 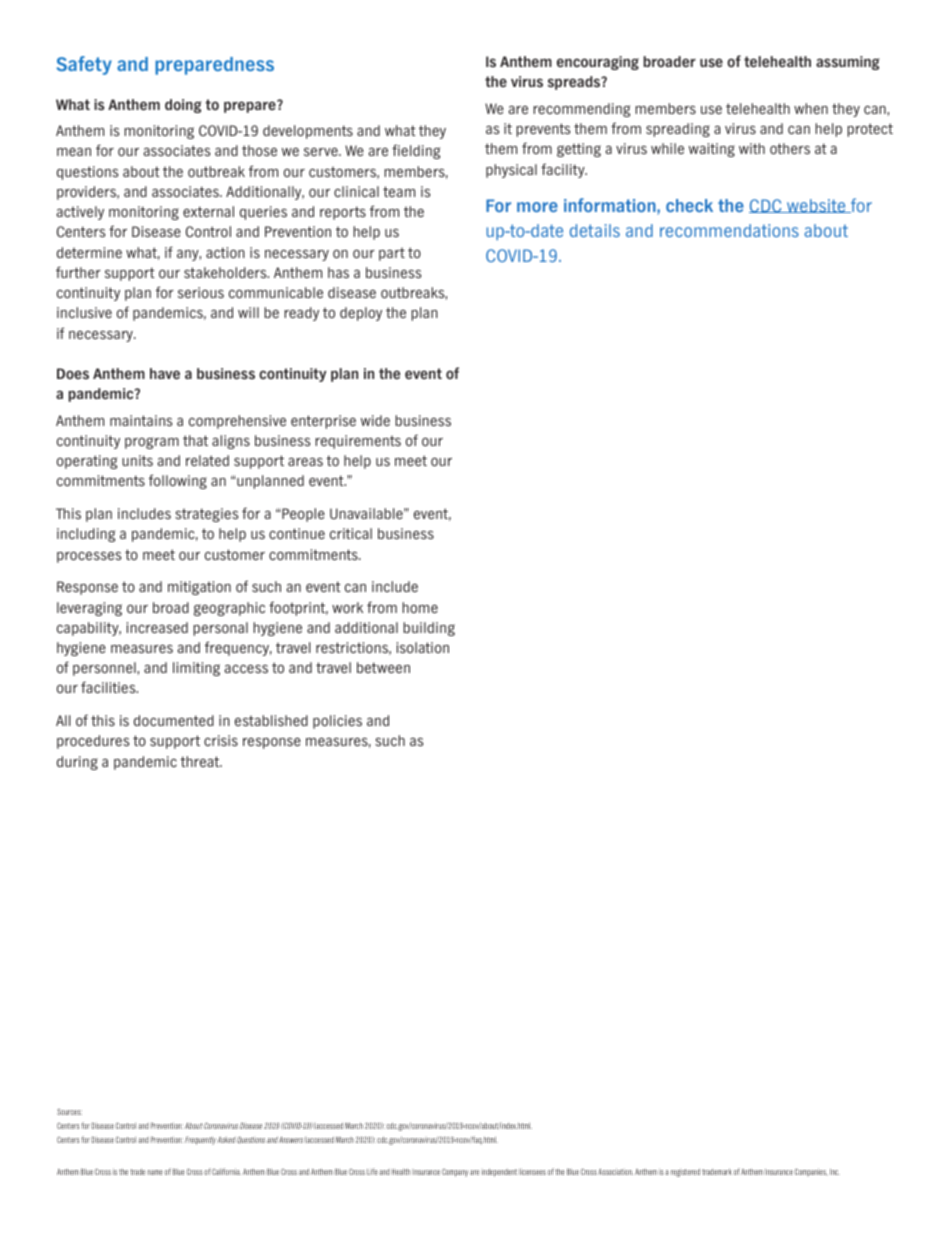 I want to click on recommendations, so click(x=729, y=230).
